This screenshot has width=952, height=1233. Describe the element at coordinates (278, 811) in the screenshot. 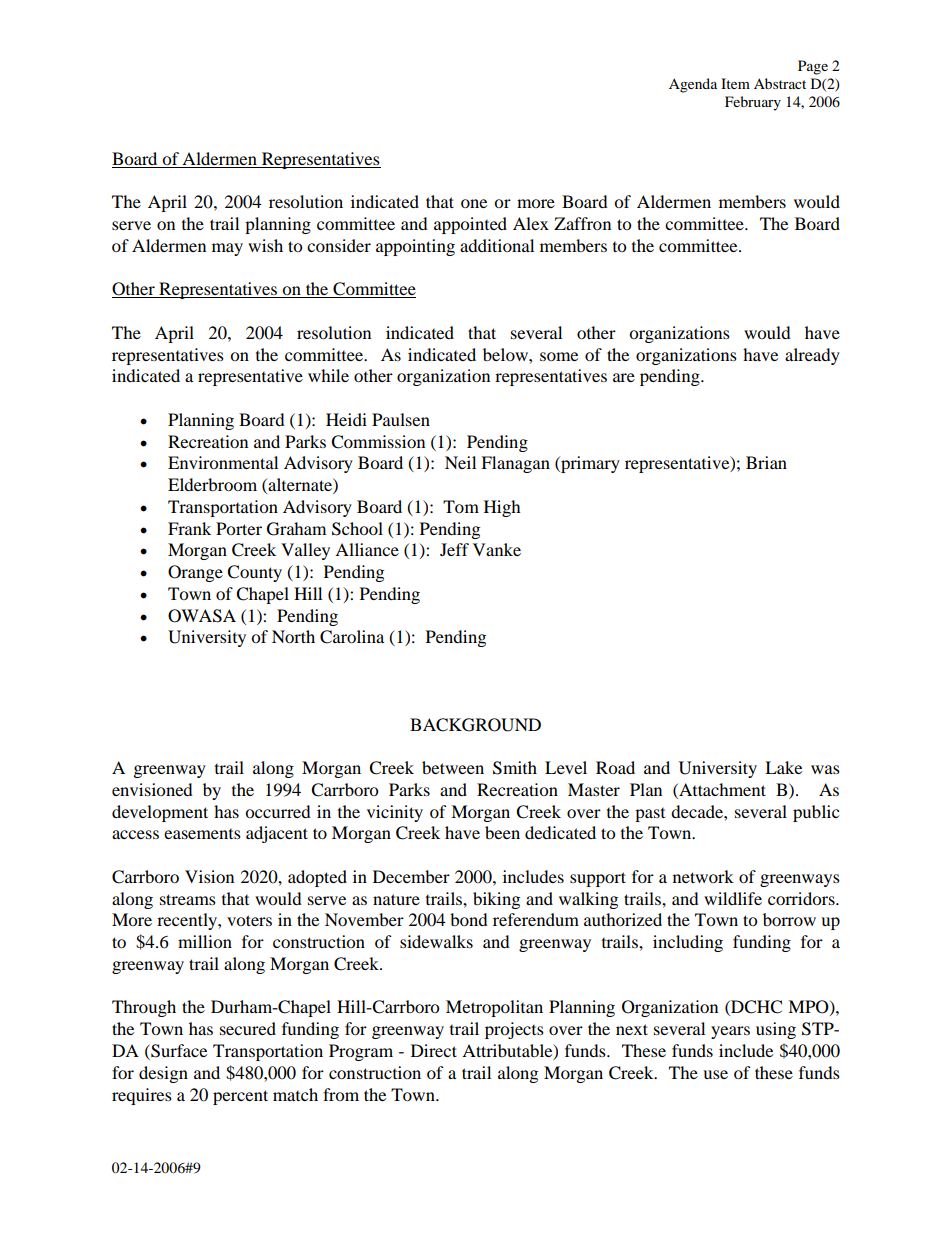

I see `occurred` at that location.
